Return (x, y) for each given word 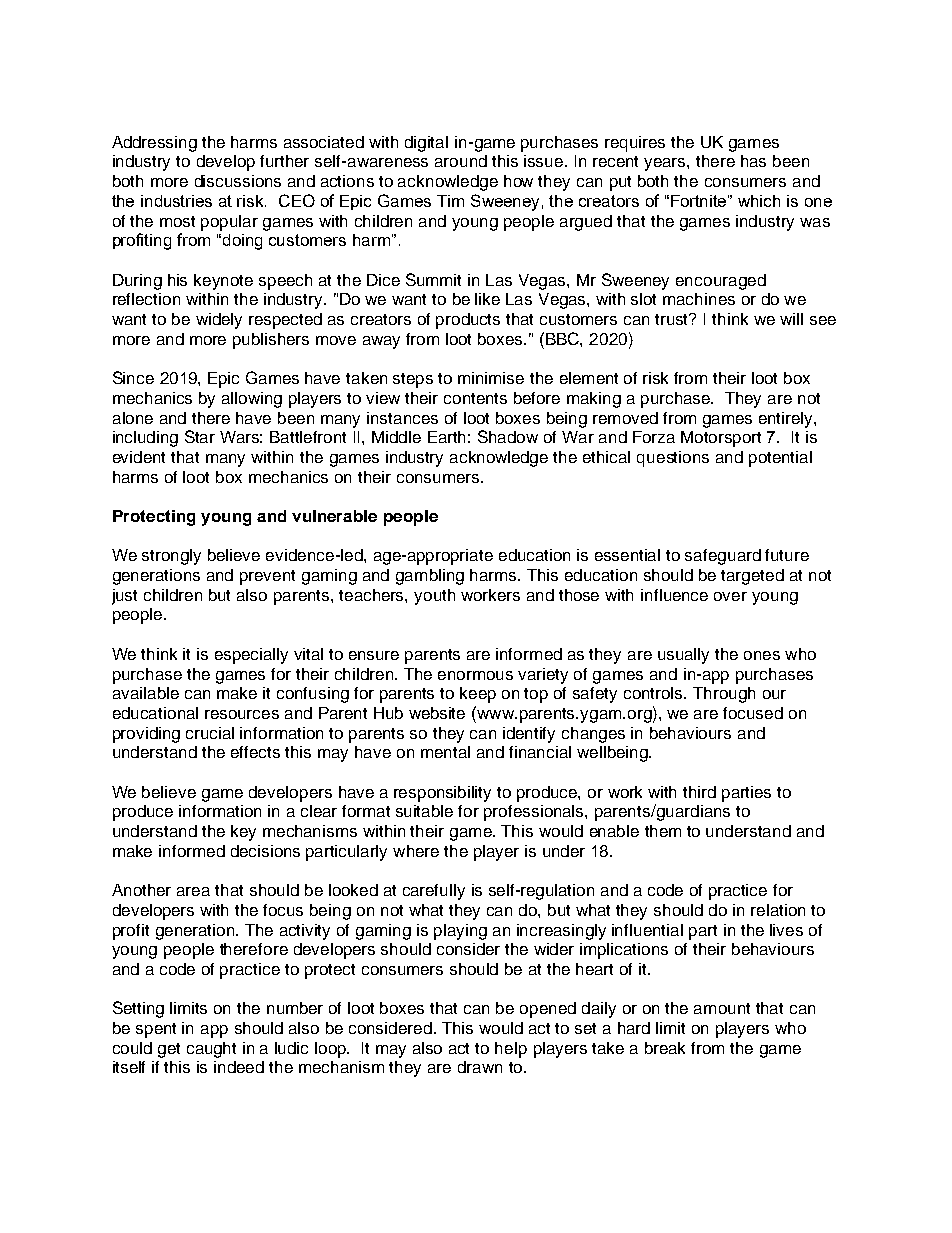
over (730, 596)
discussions (238, 181)
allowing (252, 400)
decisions (265, 851)
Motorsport (721, 439)
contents (475, 398)
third (699, 792)
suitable (424, 811)
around (461, 161)
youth (434, 597)
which (759, 201)
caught (211, 1050)
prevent (267, 577)
